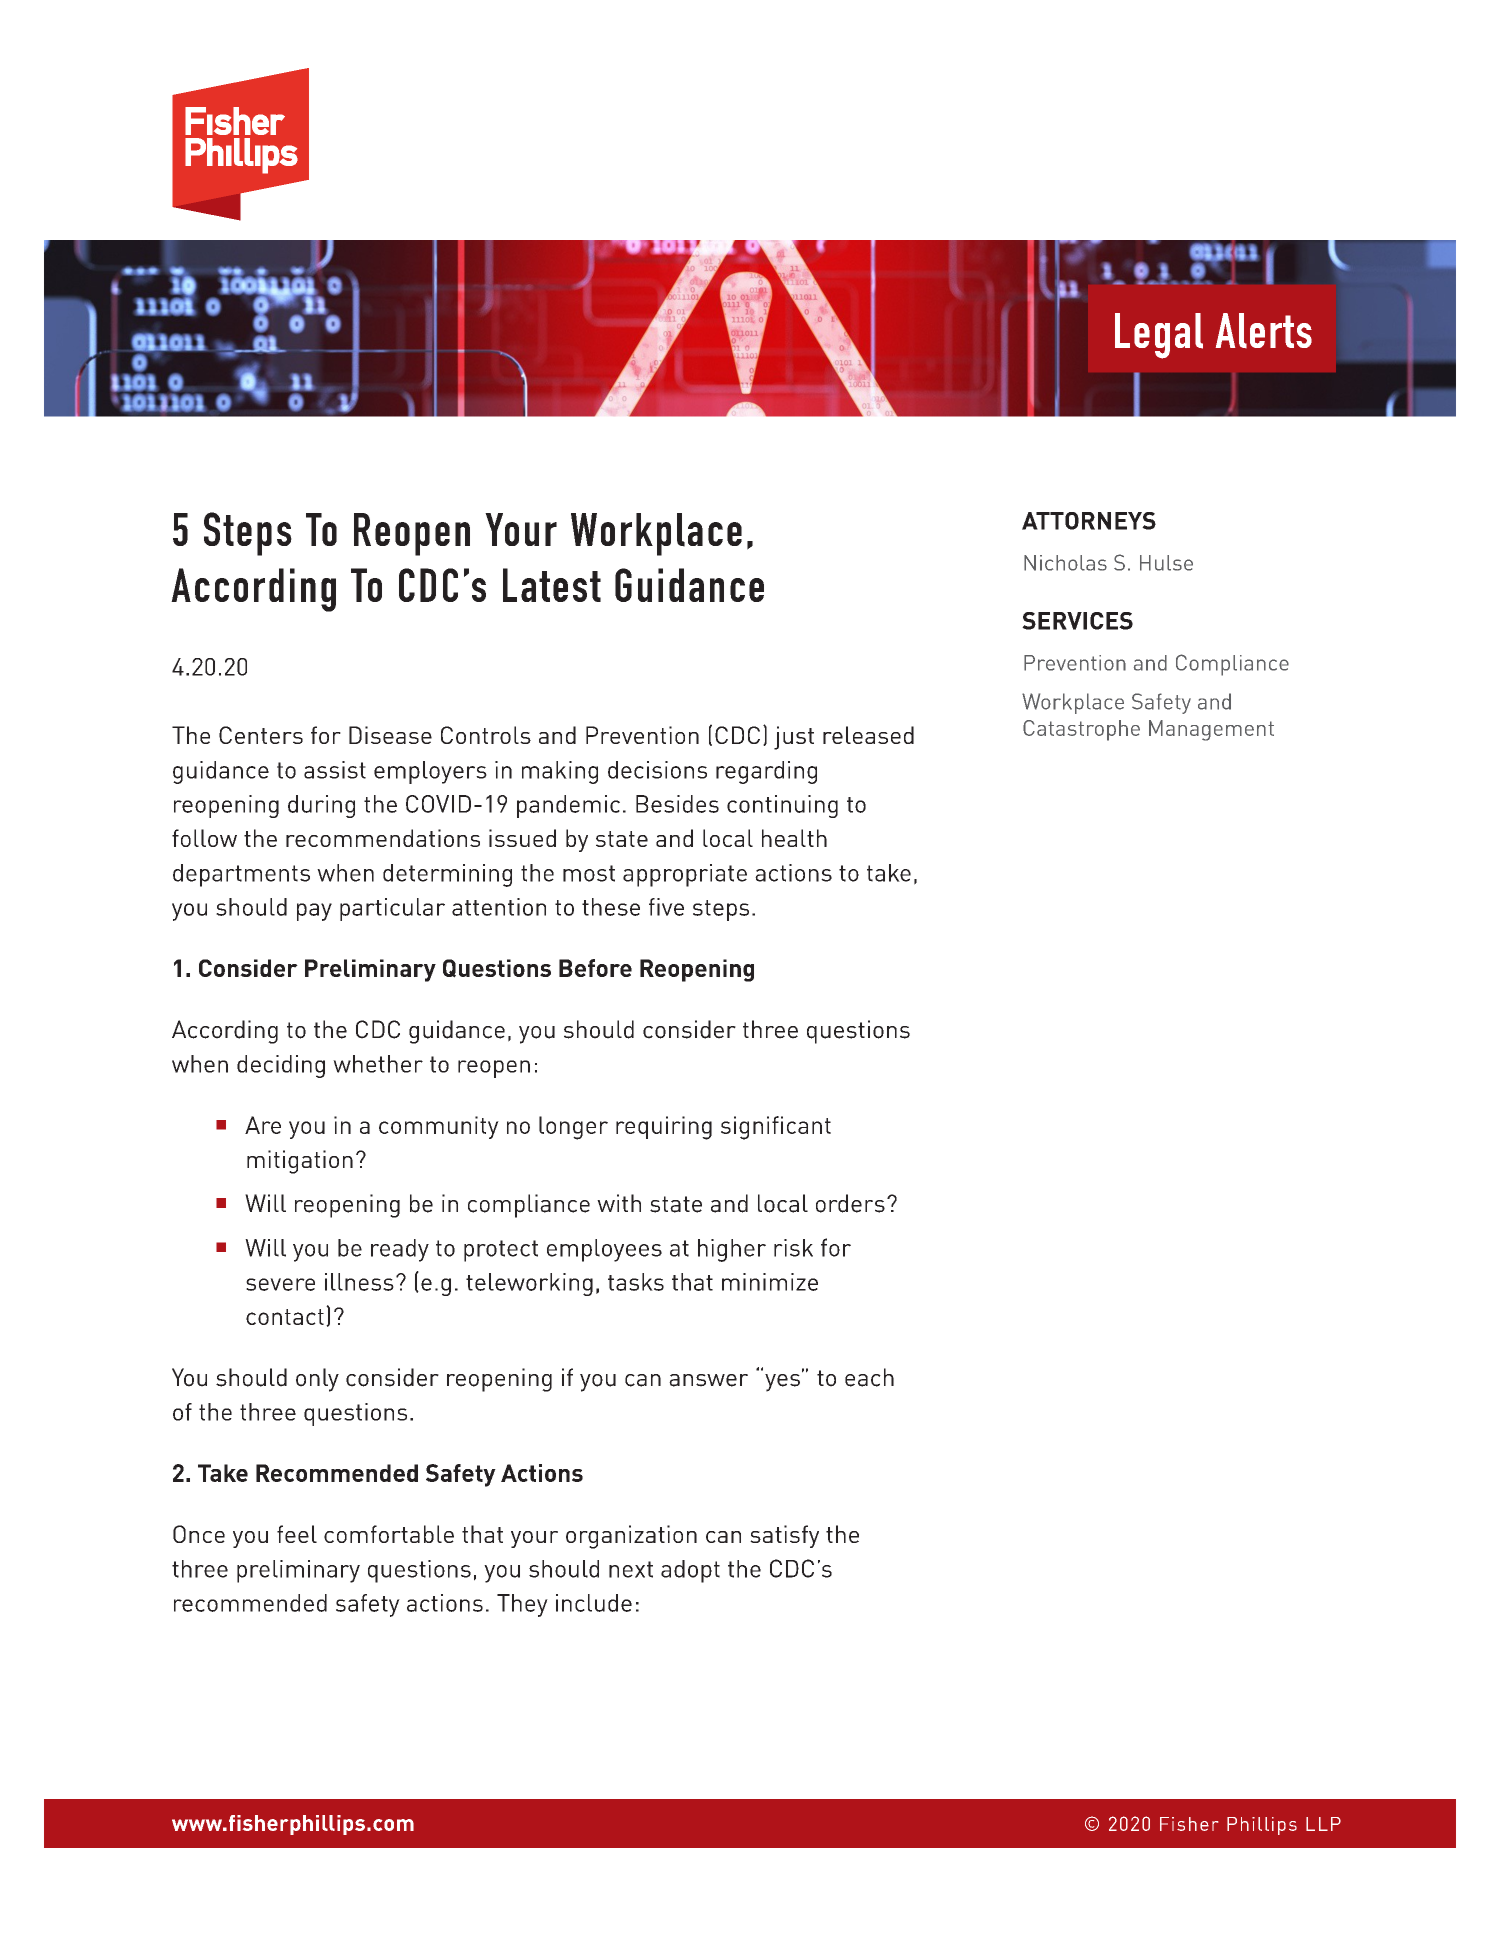 Image resolution: width=1500 pixels, height=1941 pixels. I want to click on whether, so click(378, 1064).
